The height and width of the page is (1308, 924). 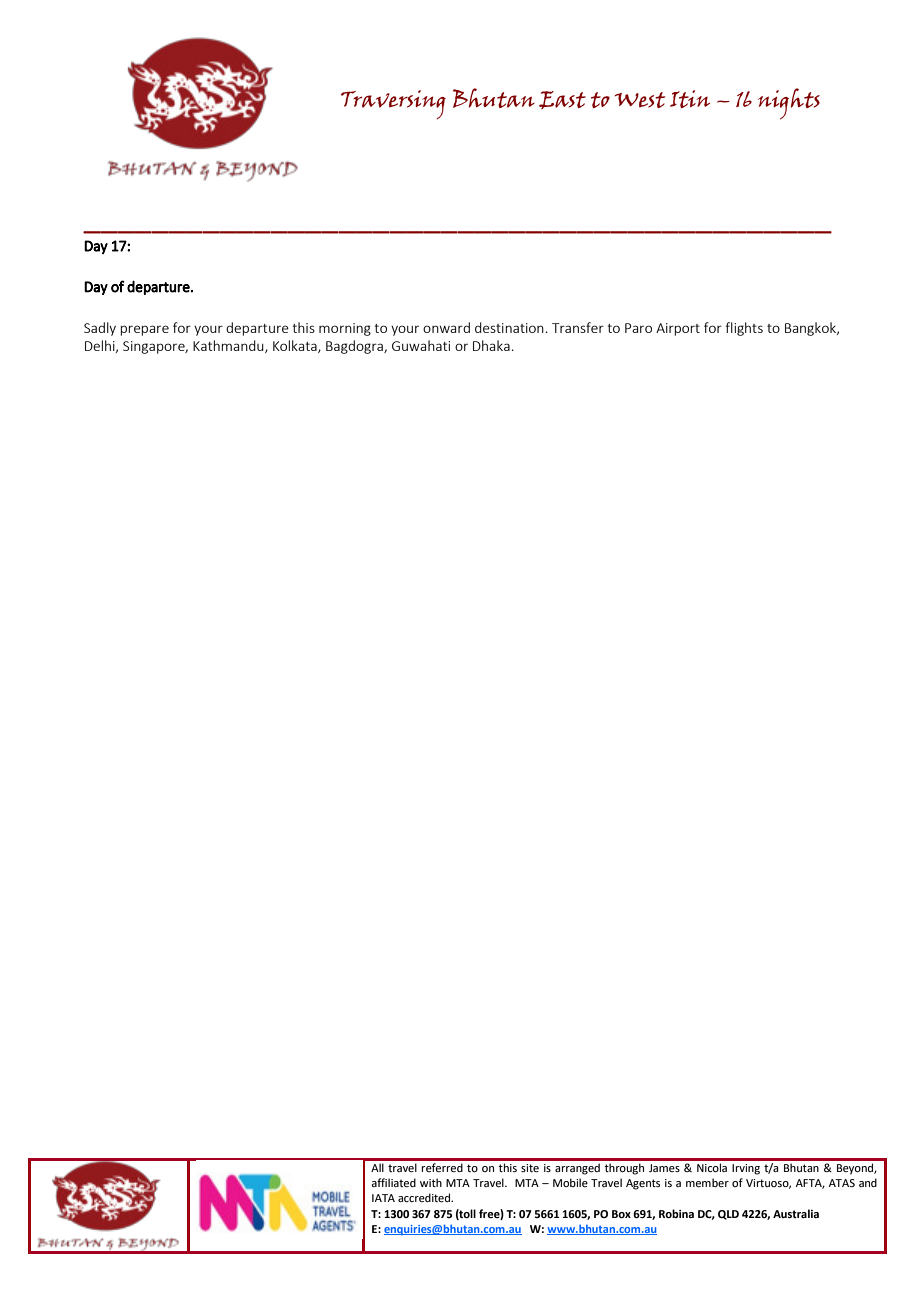 What do you see at coordinates (707, 1182) in the page?
I see `member` at bounding box center [707, 1182].
